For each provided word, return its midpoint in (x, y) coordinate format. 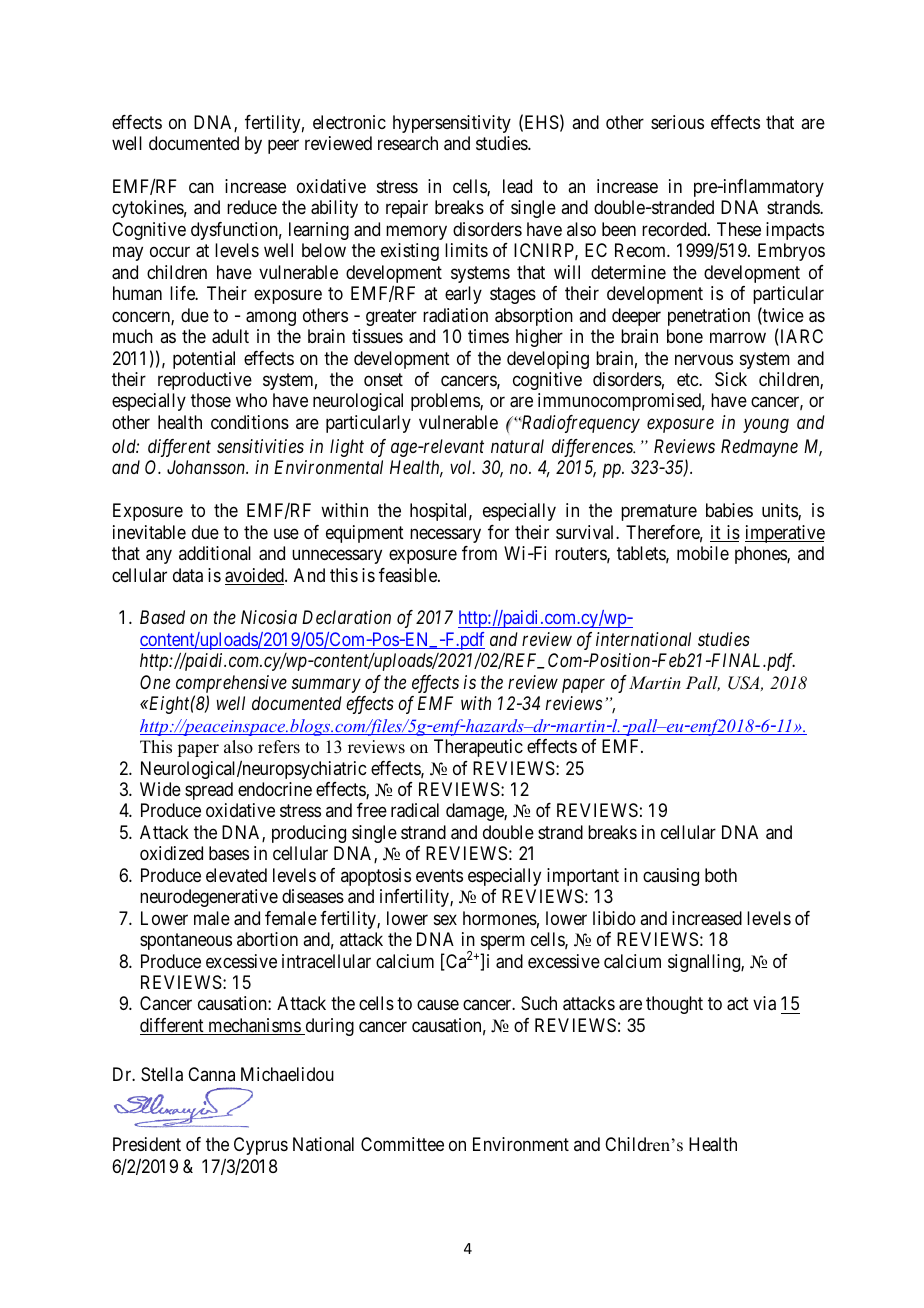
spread (209, 791)
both (721, 875)
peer (283, 147)
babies (729, 510)
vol (462, 467)
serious (677, 122)
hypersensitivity (452, 124)
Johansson (207, 467)
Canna (211, 1074)
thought (674, 1005)
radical (415, 810)
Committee (402, 1144)
